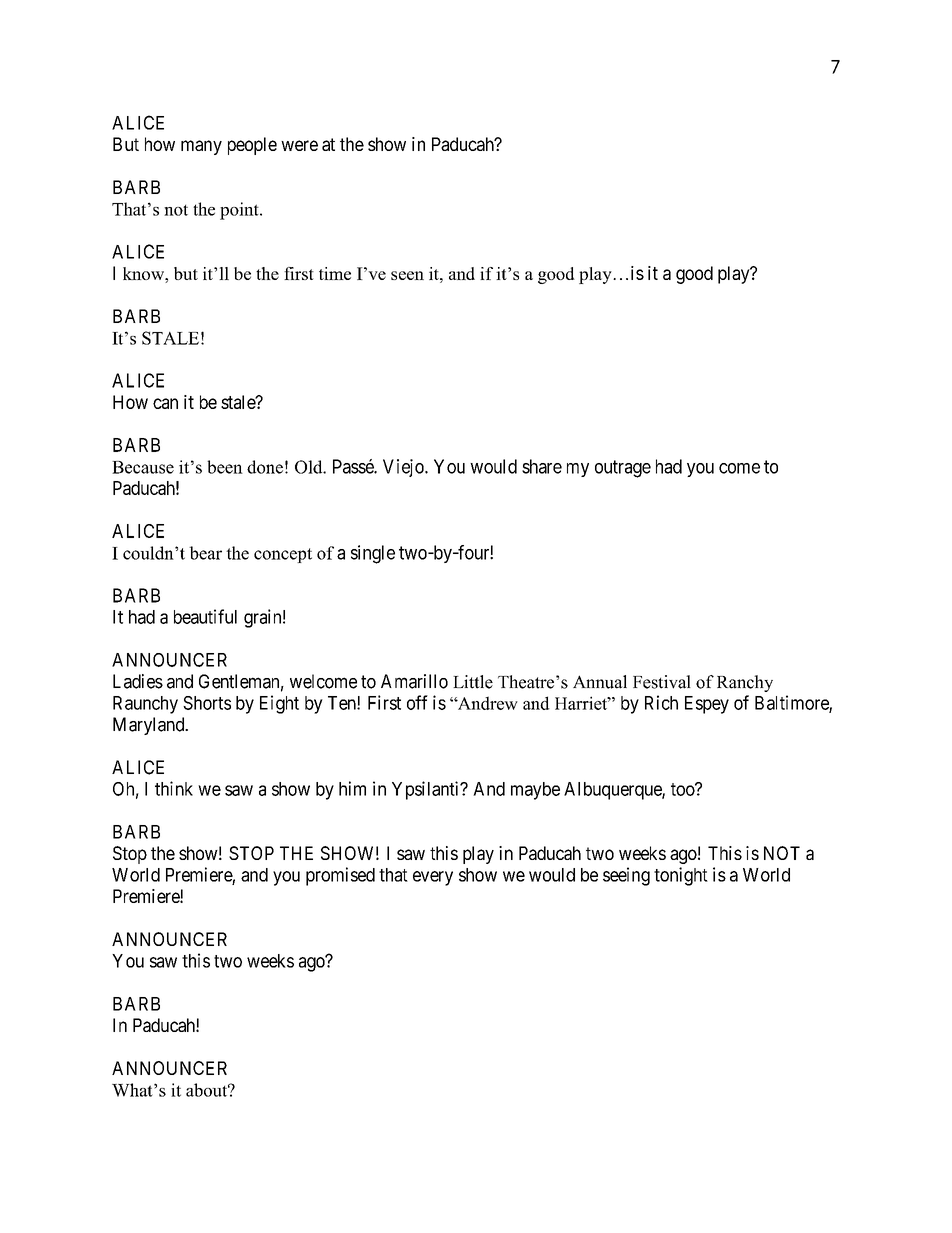  I want to click on share, so click(542, 466).
